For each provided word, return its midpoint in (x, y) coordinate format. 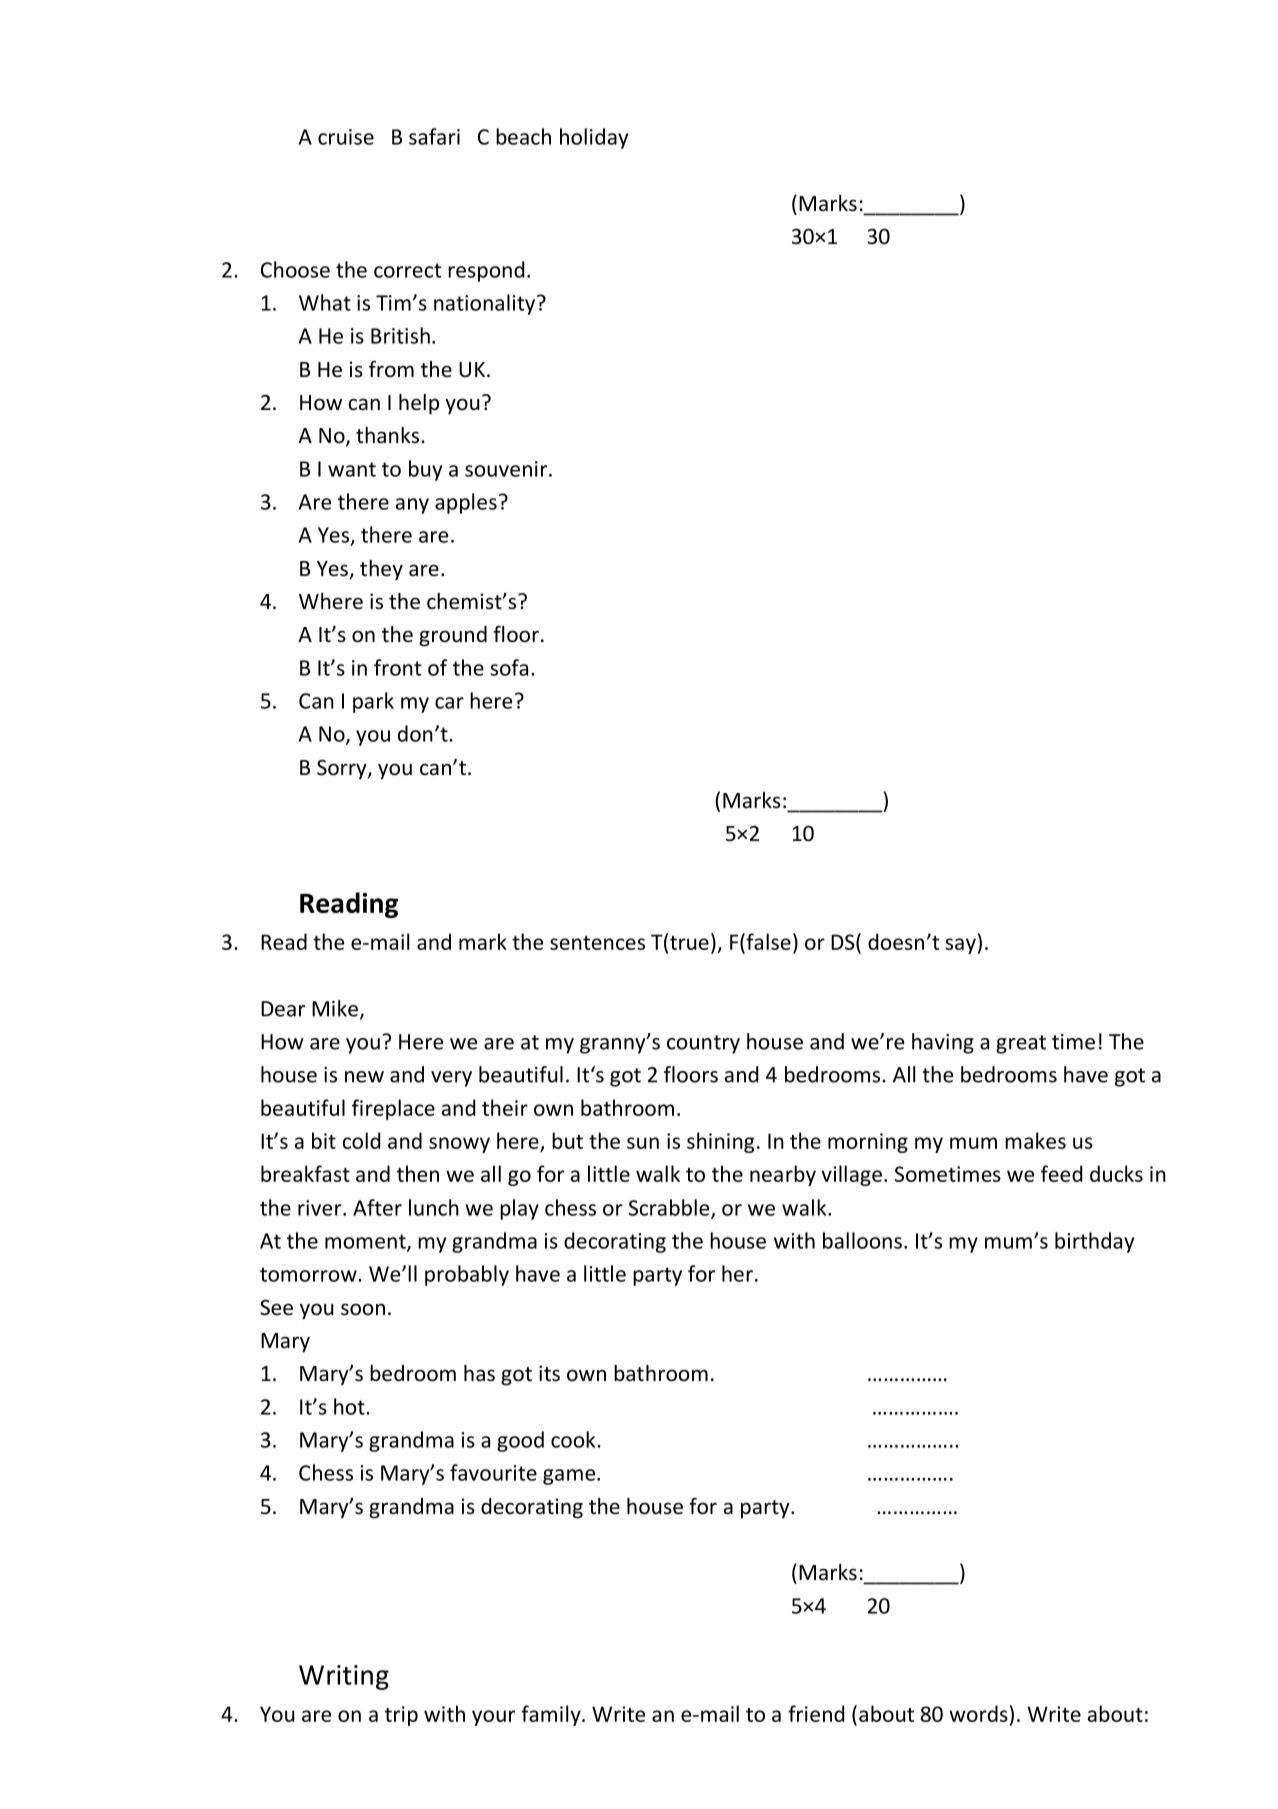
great (1021, 1044)
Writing (344, 1677)
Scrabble (670, 1208)
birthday (1094, 1242)
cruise (346, 137)
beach (523, 136)
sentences (597, 943)
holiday (594, 138)
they (381, 570)
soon (363, 1309)
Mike (336, 1009)
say (960, 946)
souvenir (507, 469)
